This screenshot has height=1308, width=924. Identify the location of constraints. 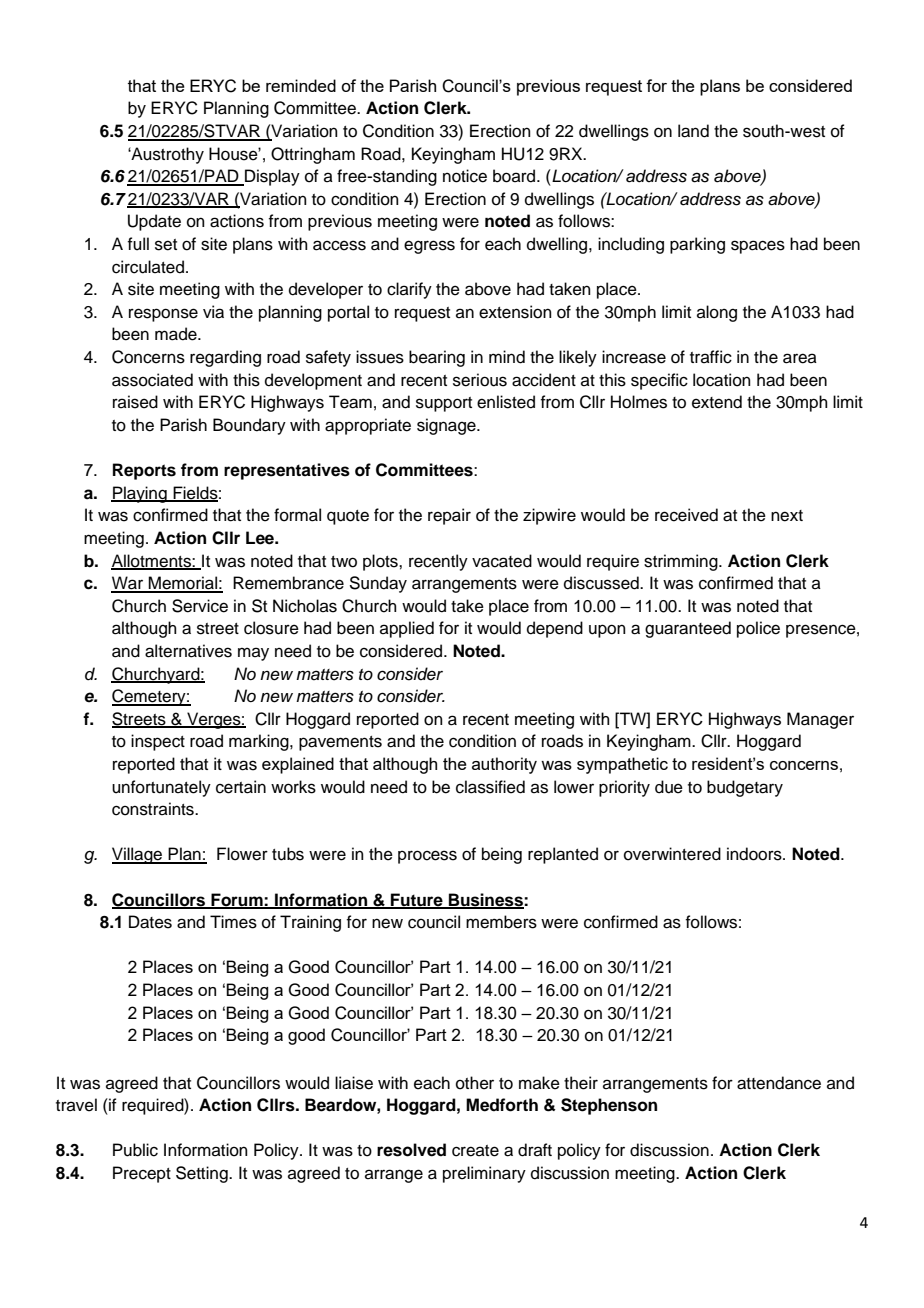
(154, 809).
